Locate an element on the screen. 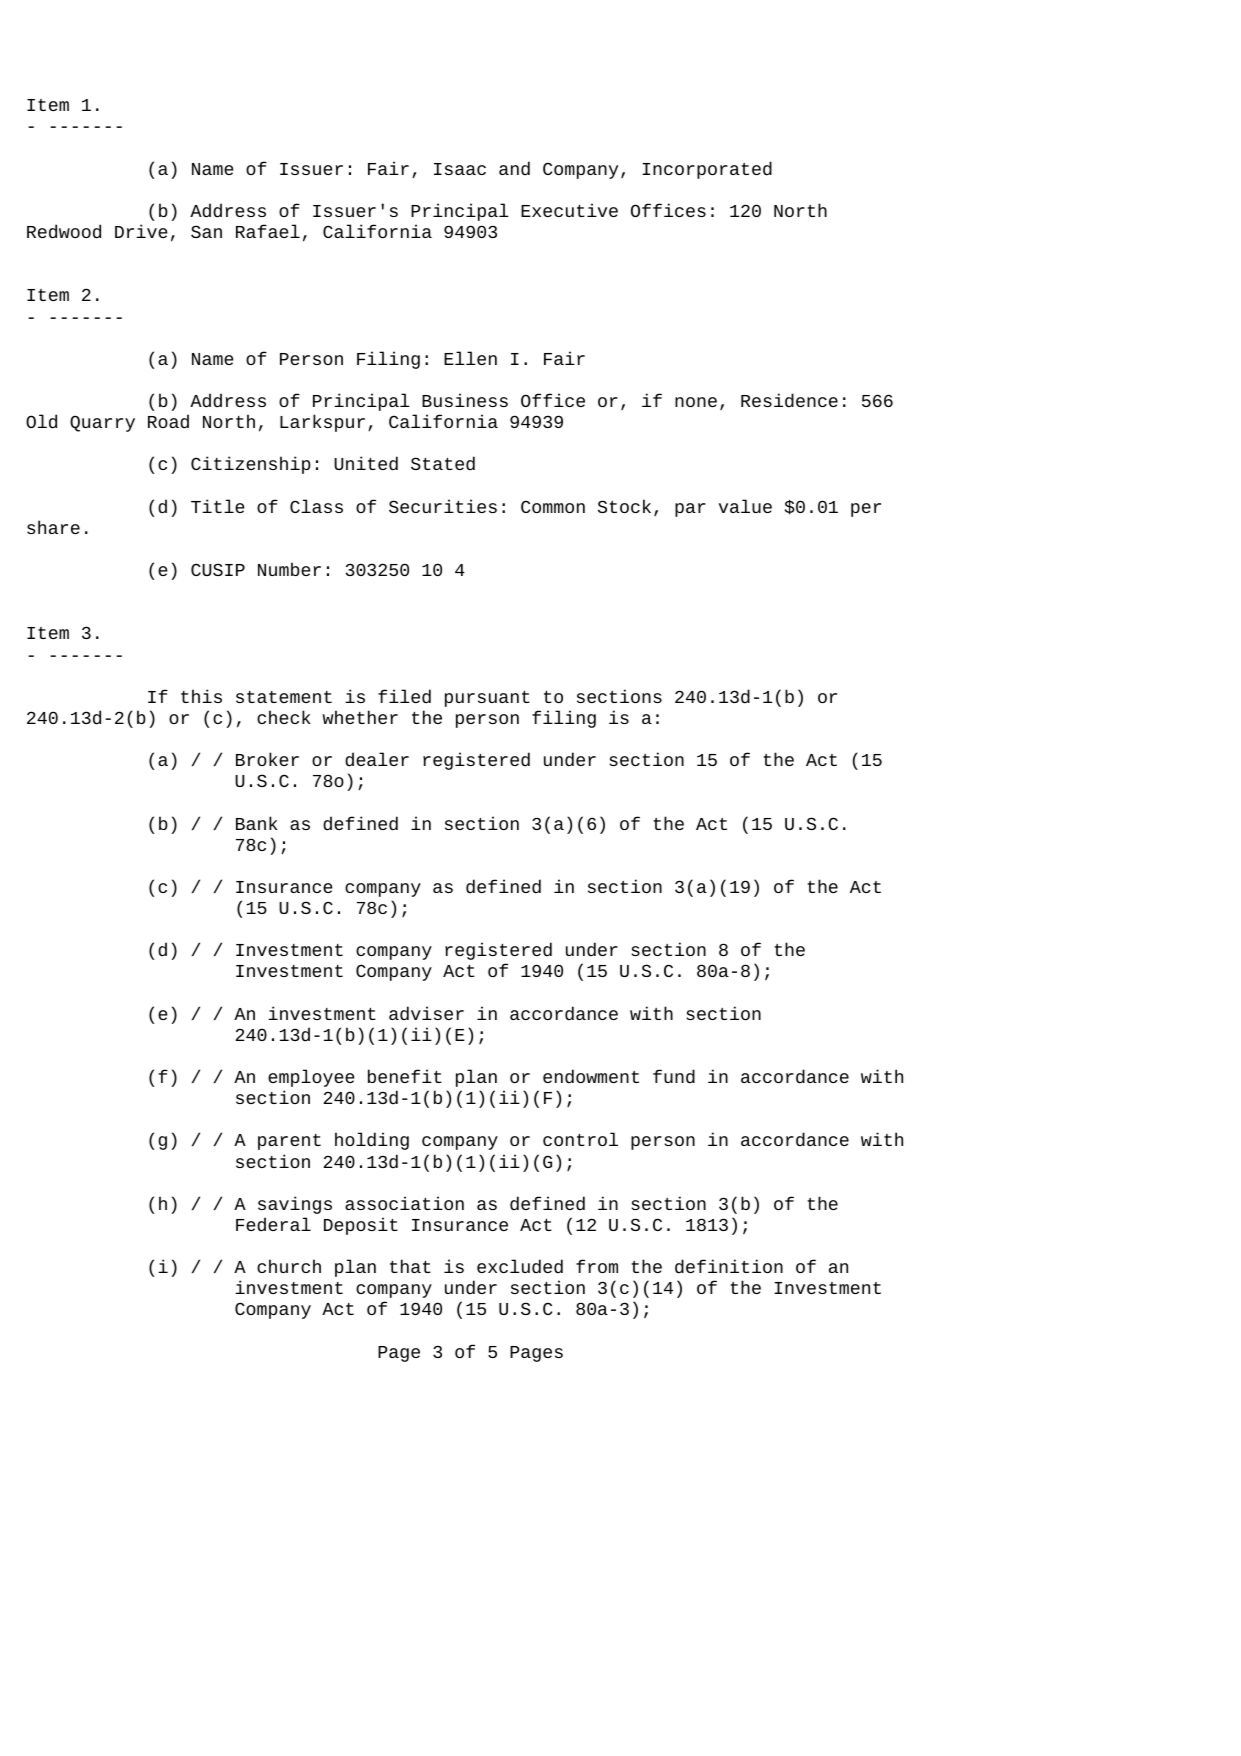 Image resolution: width=1241 pixels, height=1756 pixels. association is located at coordinates (404, 1203).
